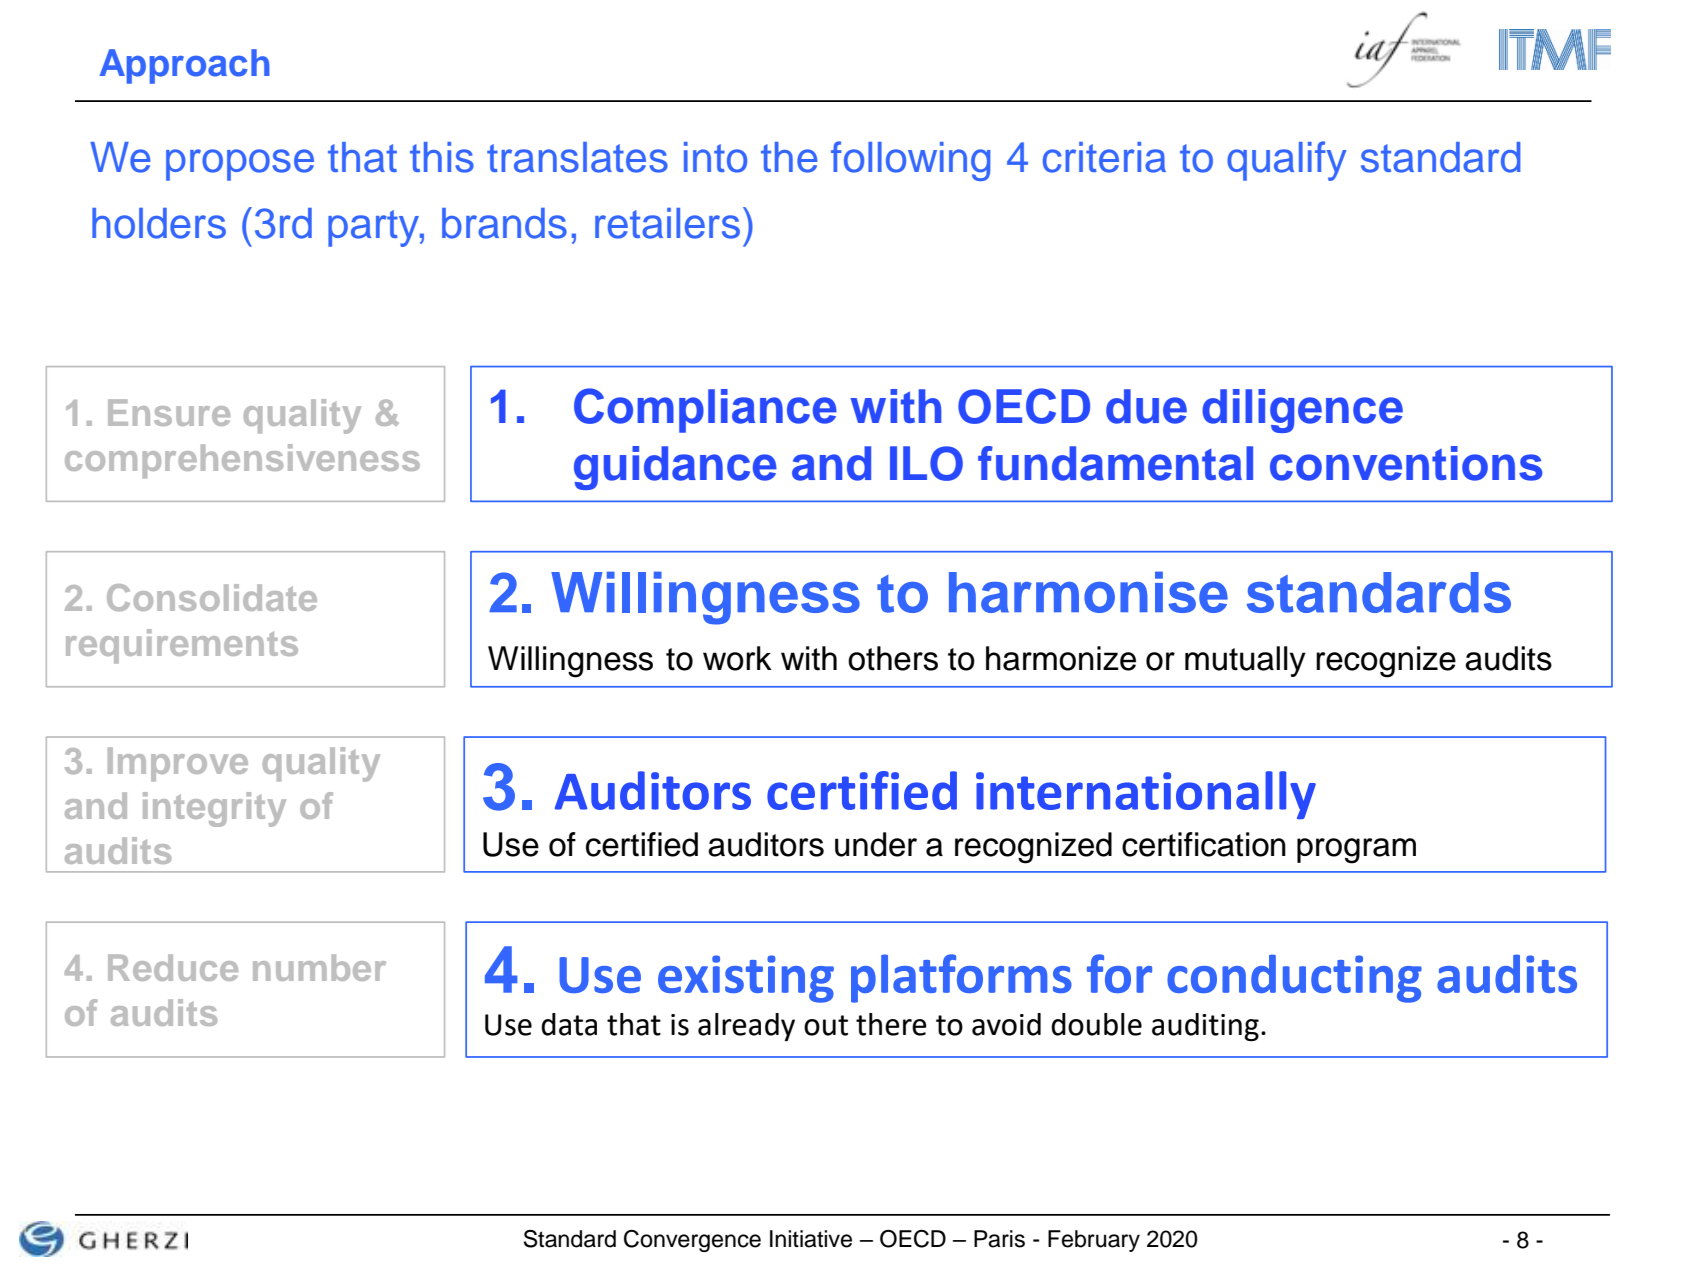 This image has height=1264, width=1685. I want to click on Initiative, so click(811, 1239).
